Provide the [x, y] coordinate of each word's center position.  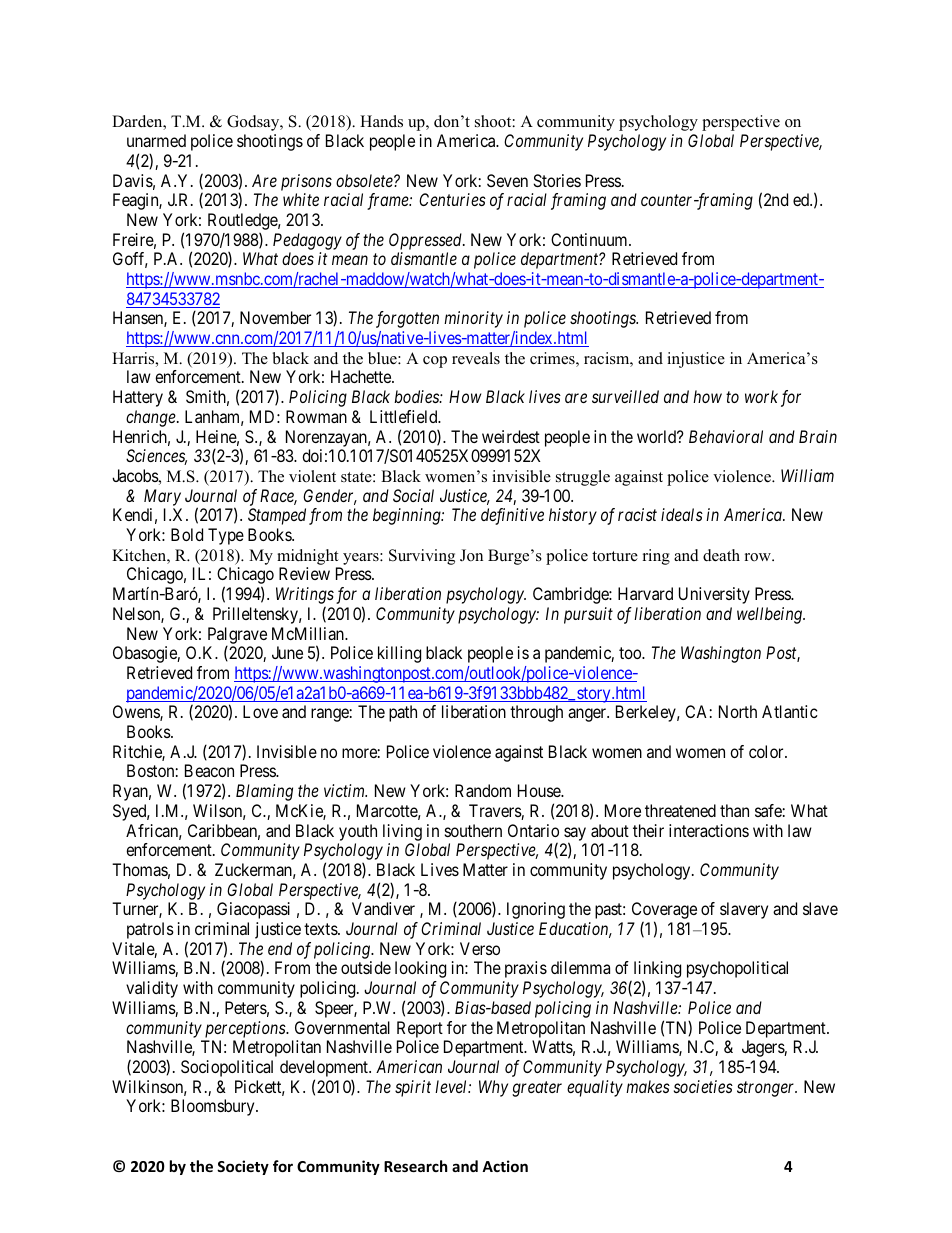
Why [493, 1088]
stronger [767, 1089]
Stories [557, 180]
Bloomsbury [214, 1107]
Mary [162, 497]
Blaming [264, 792]
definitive [512, 516]
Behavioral [726, 436]
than [734, 810]
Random [483, 790]
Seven [507, 180]
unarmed [156, 140]
